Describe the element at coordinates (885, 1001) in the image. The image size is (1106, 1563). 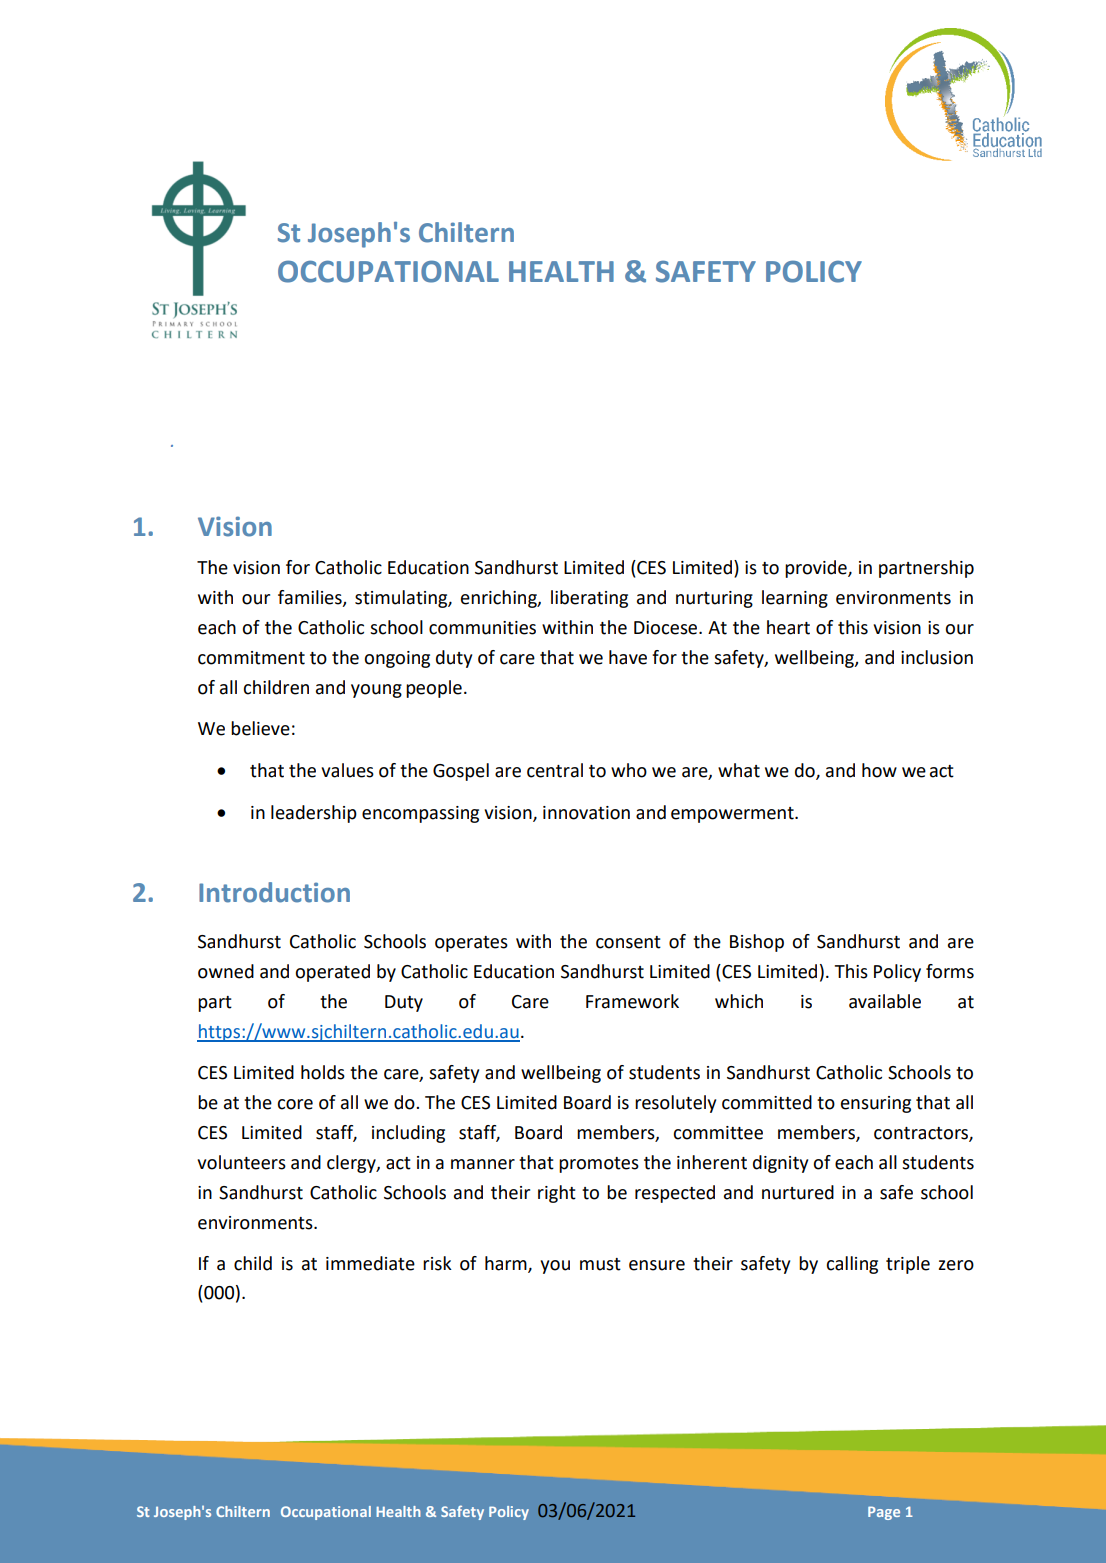
I see `available` at that location.
